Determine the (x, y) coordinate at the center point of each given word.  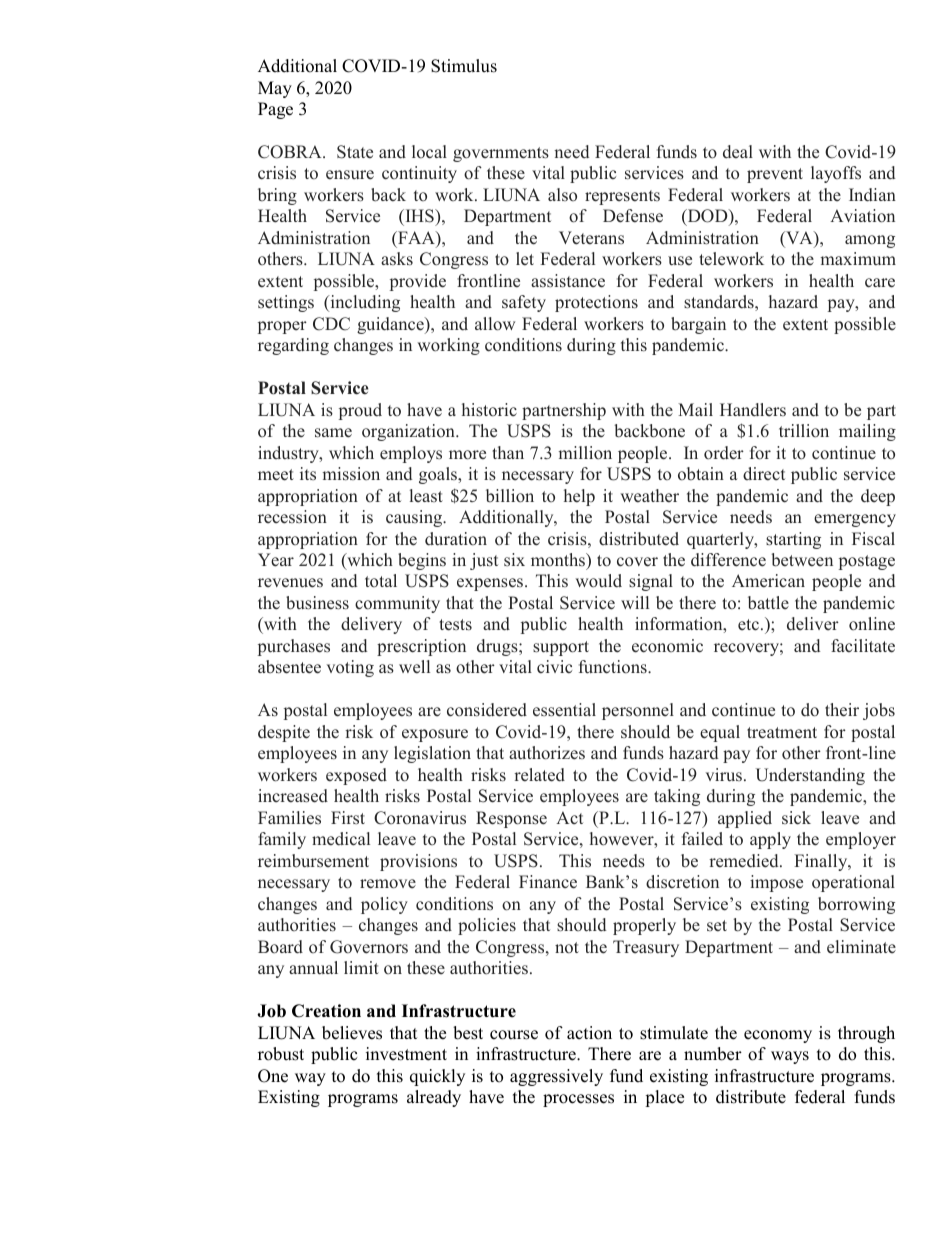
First (348, 818)
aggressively (556, 1077)
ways (790, 1057)
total (381, 580)
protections (596, 303)
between (802, 560)
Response (511, 819)
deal (738, 152)
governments (501, 154)
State (355, 152)
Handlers (753, 410)
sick (796, 818)
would (598, 581)
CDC (331, 324)
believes (352, 1033)
